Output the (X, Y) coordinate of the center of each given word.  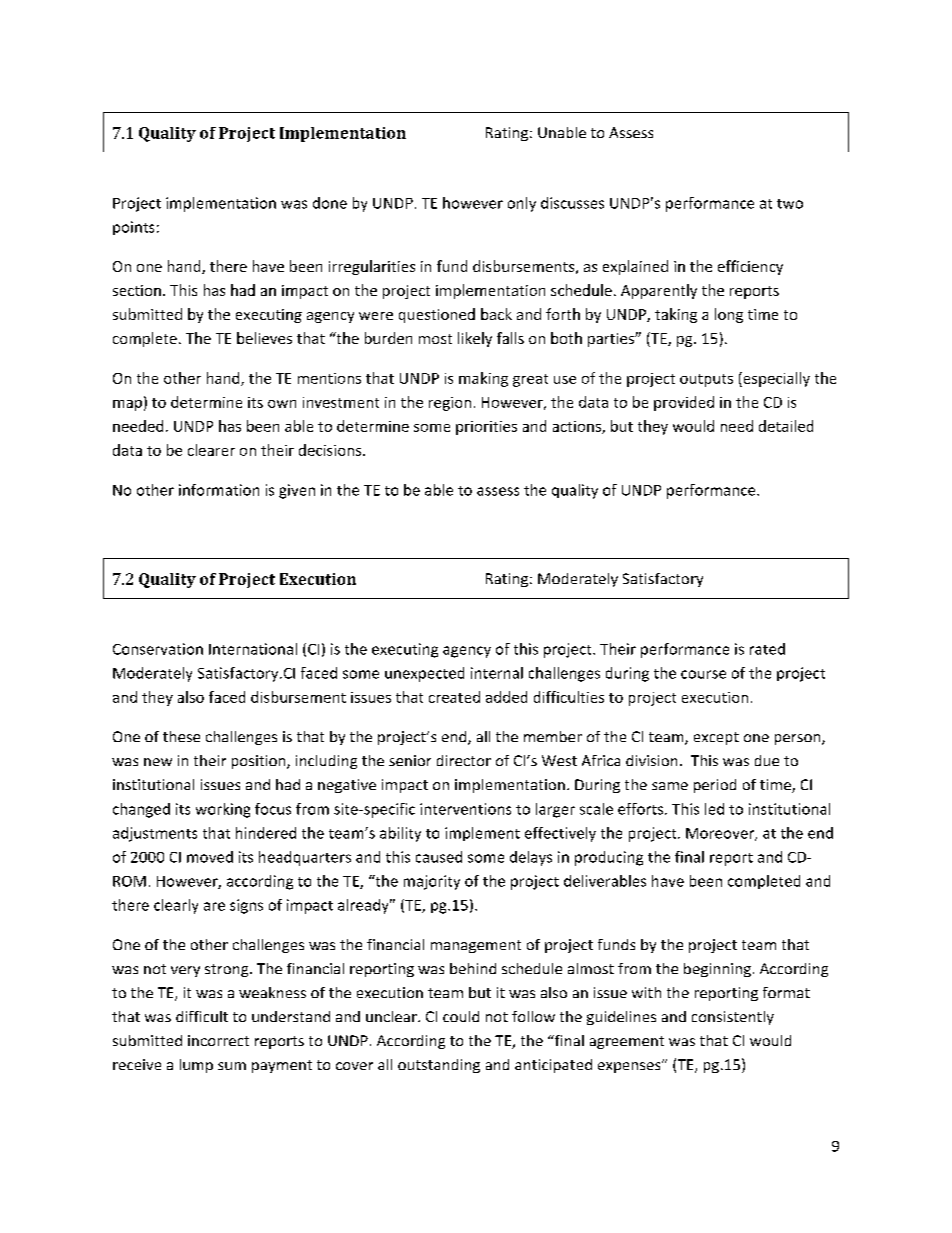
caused (439, 857)
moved (210, 857)
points (133, 228)
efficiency (750, 267)
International (253, 649)
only (522, 204)
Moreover (721, 834)
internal (497, 673)
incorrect (218, 1040)
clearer (211, 450)
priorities (486, 428)
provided (684, 403)
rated (767, 649)
